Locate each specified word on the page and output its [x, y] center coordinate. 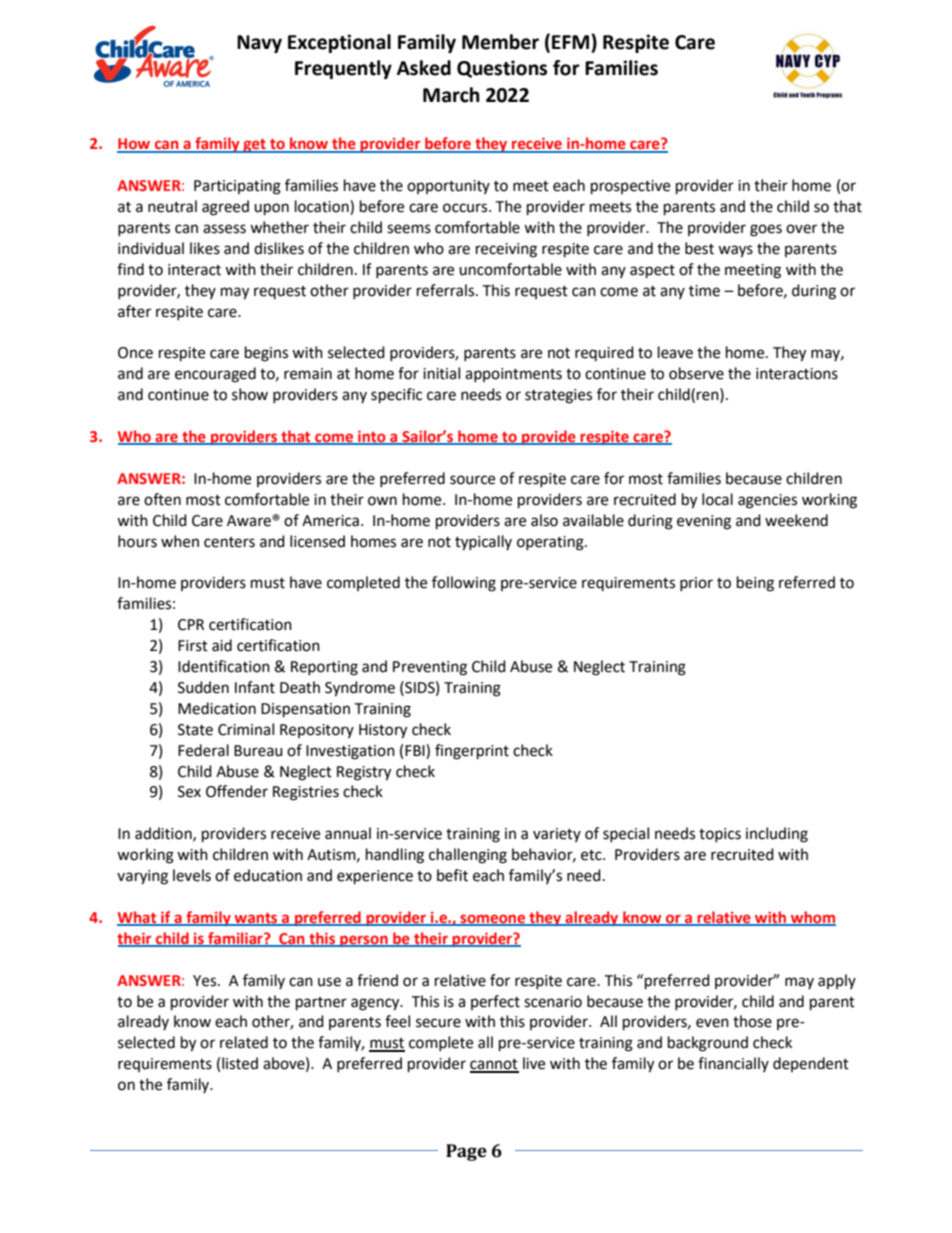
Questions [502, 69]
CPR [191, 625]
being [755, 584]
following [464, 584]
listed [240, 1063]
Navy [259, 44]
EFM [572, 41]
